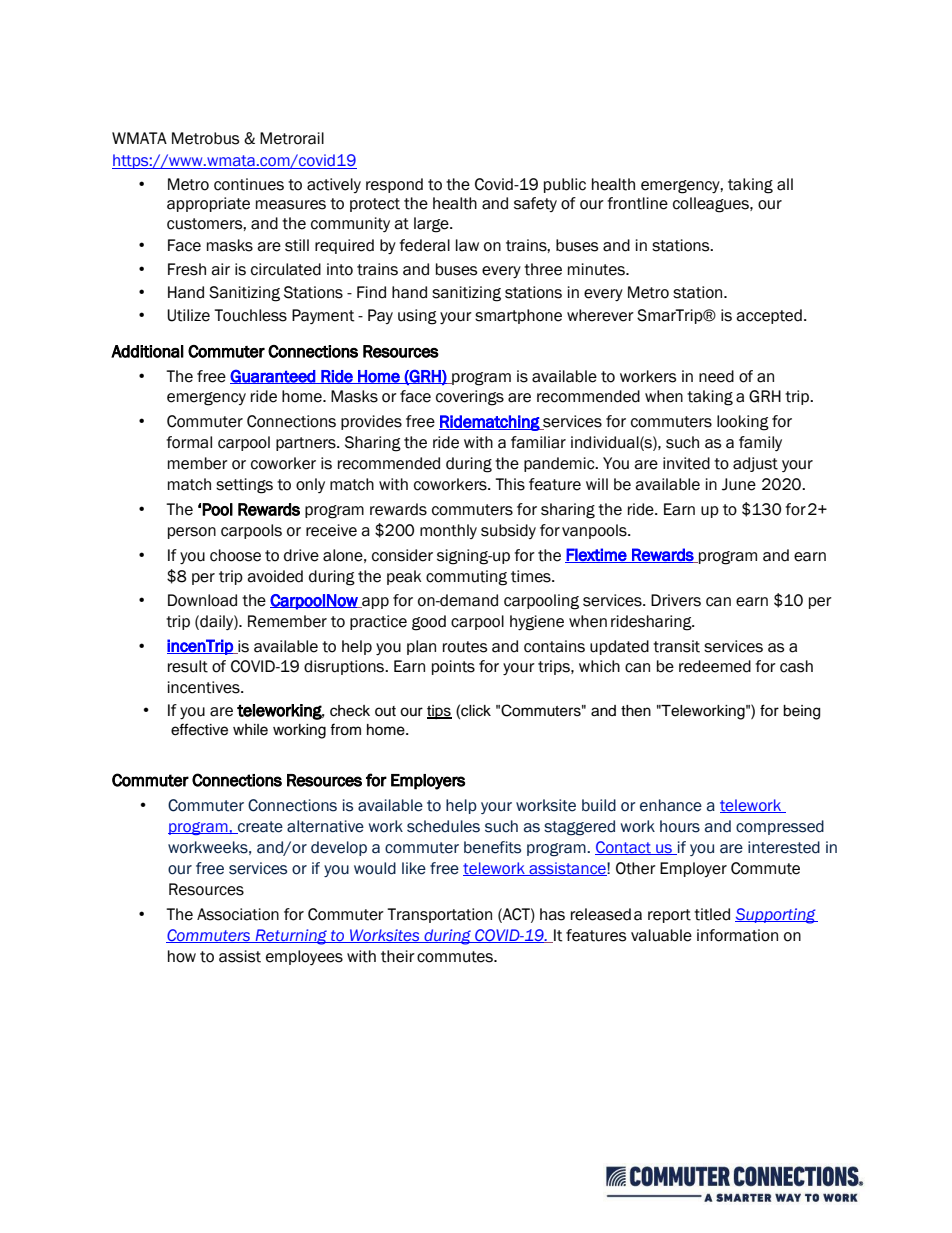  I want to click on appropriate, so click(208, 204).
